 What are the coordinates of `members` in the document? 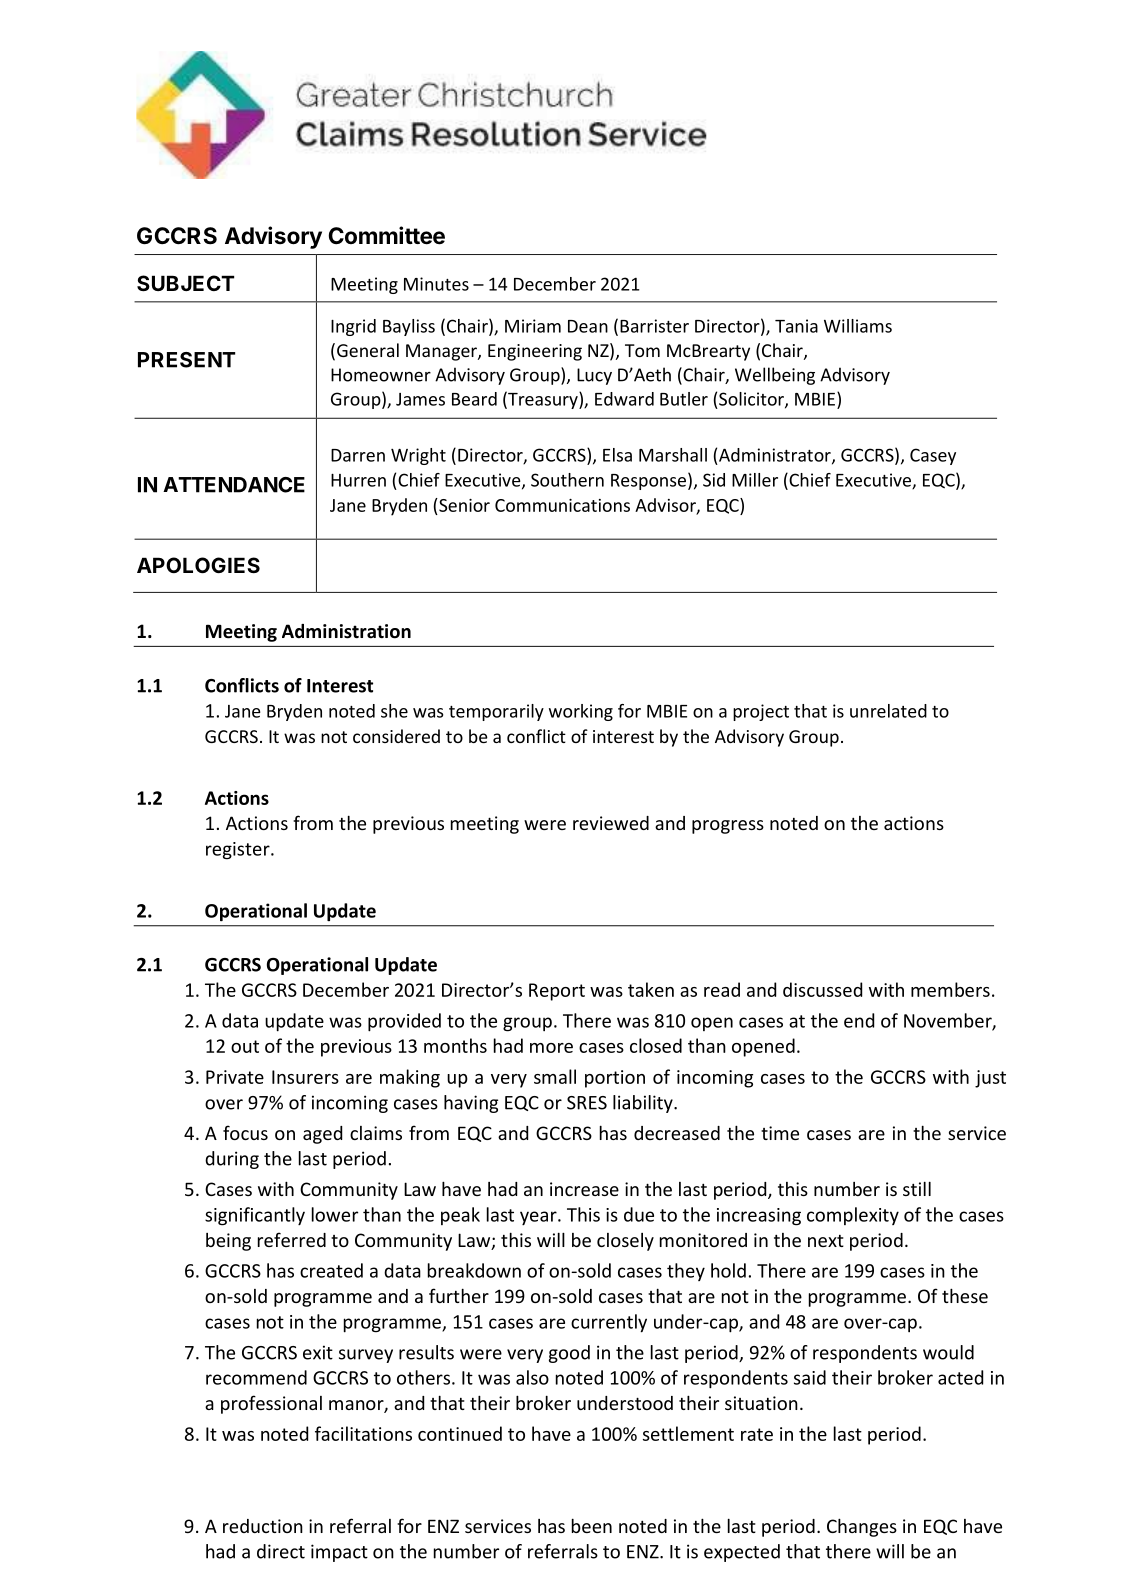 It's located at (950, 989).
